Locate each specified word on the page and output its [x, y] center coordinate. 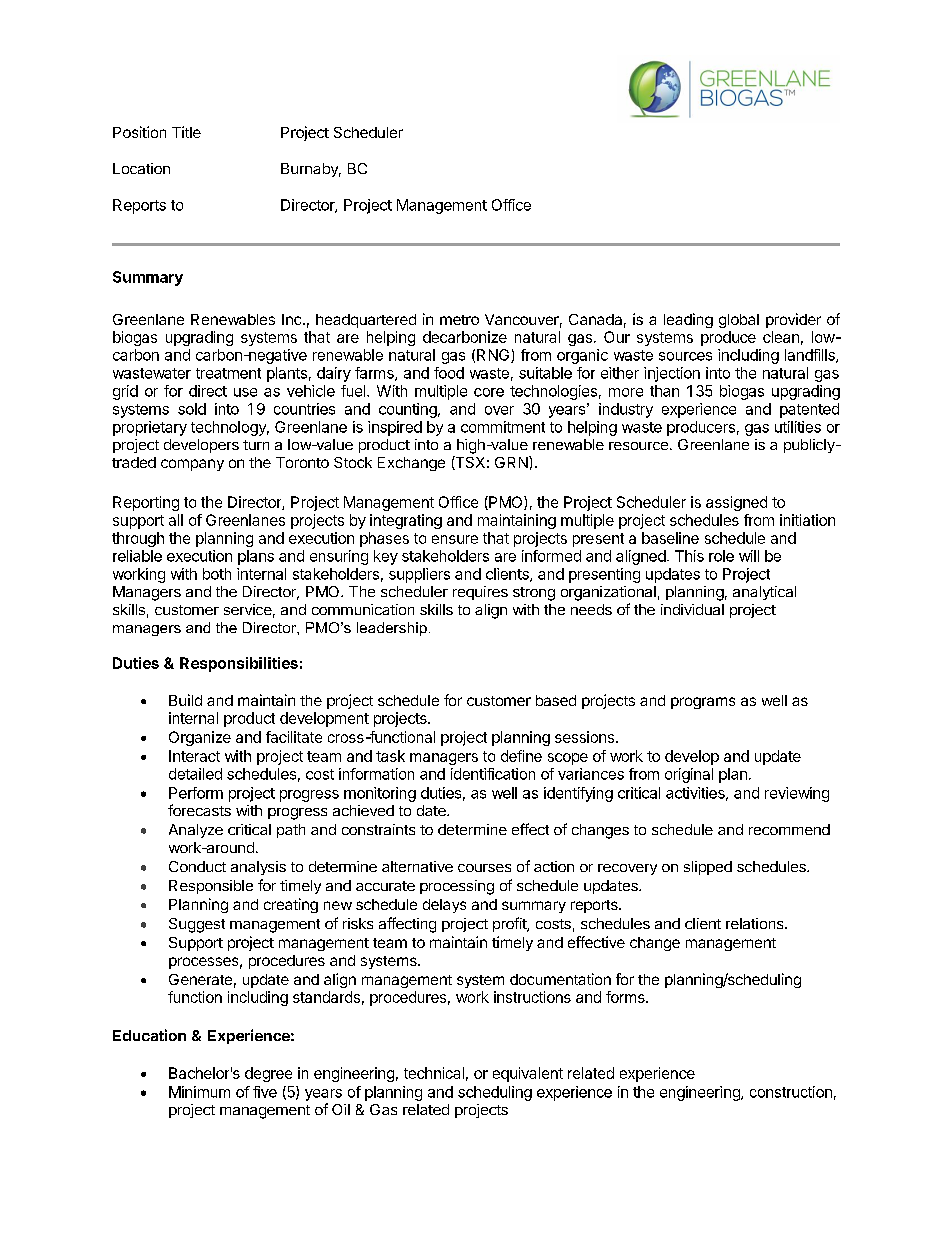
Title [186, 132]
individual [692, 609]
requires [480, 593]
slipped [708, 868]
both [217, 574]
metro [459, 320]
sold [192, 409]
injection [672, 374]
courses [484, 868]
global [739, 321]
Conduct [197, 866]
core [489, 392]
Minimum [199, 1092]
